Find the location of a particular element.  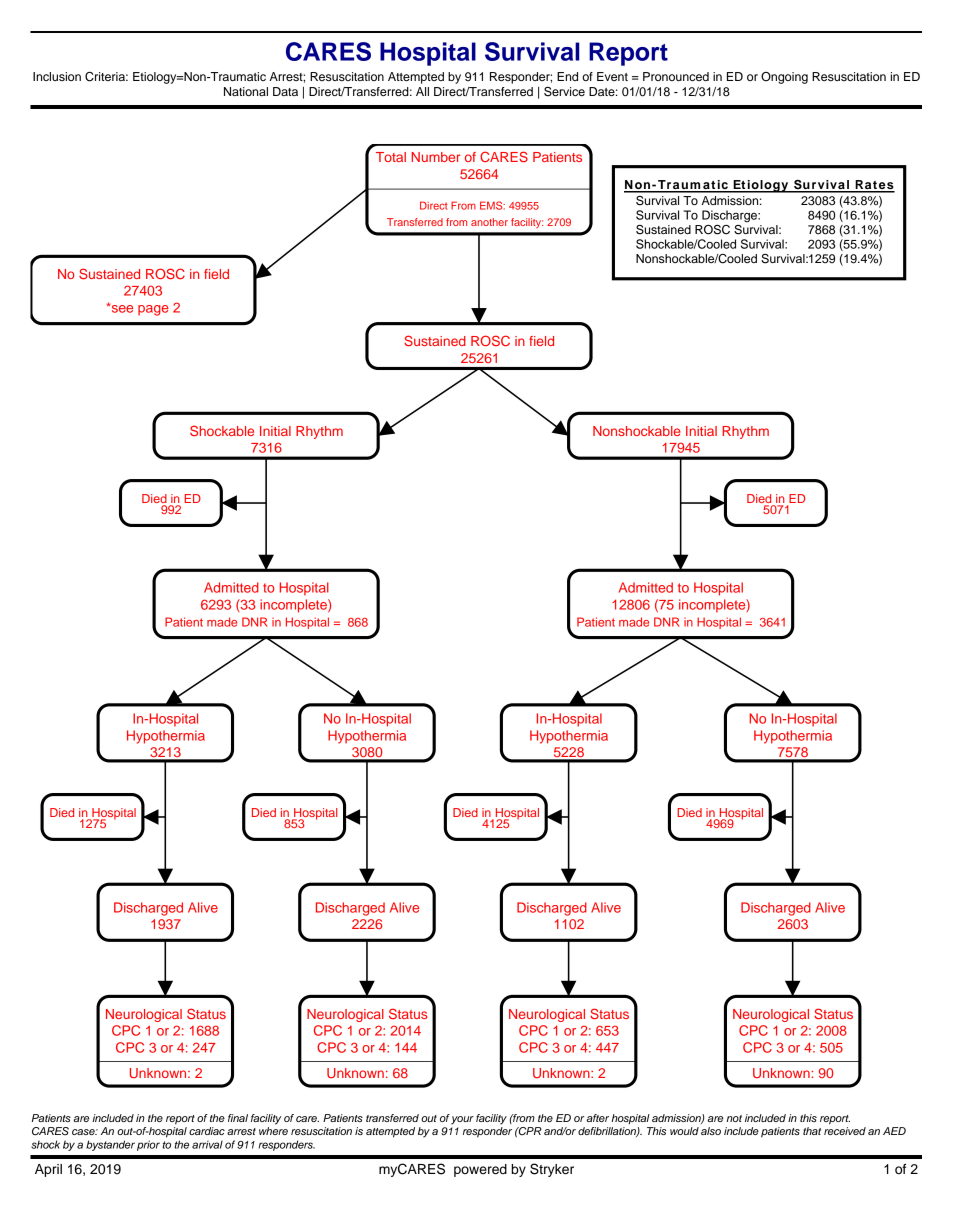

that is located at coordinates (812, 1131).
